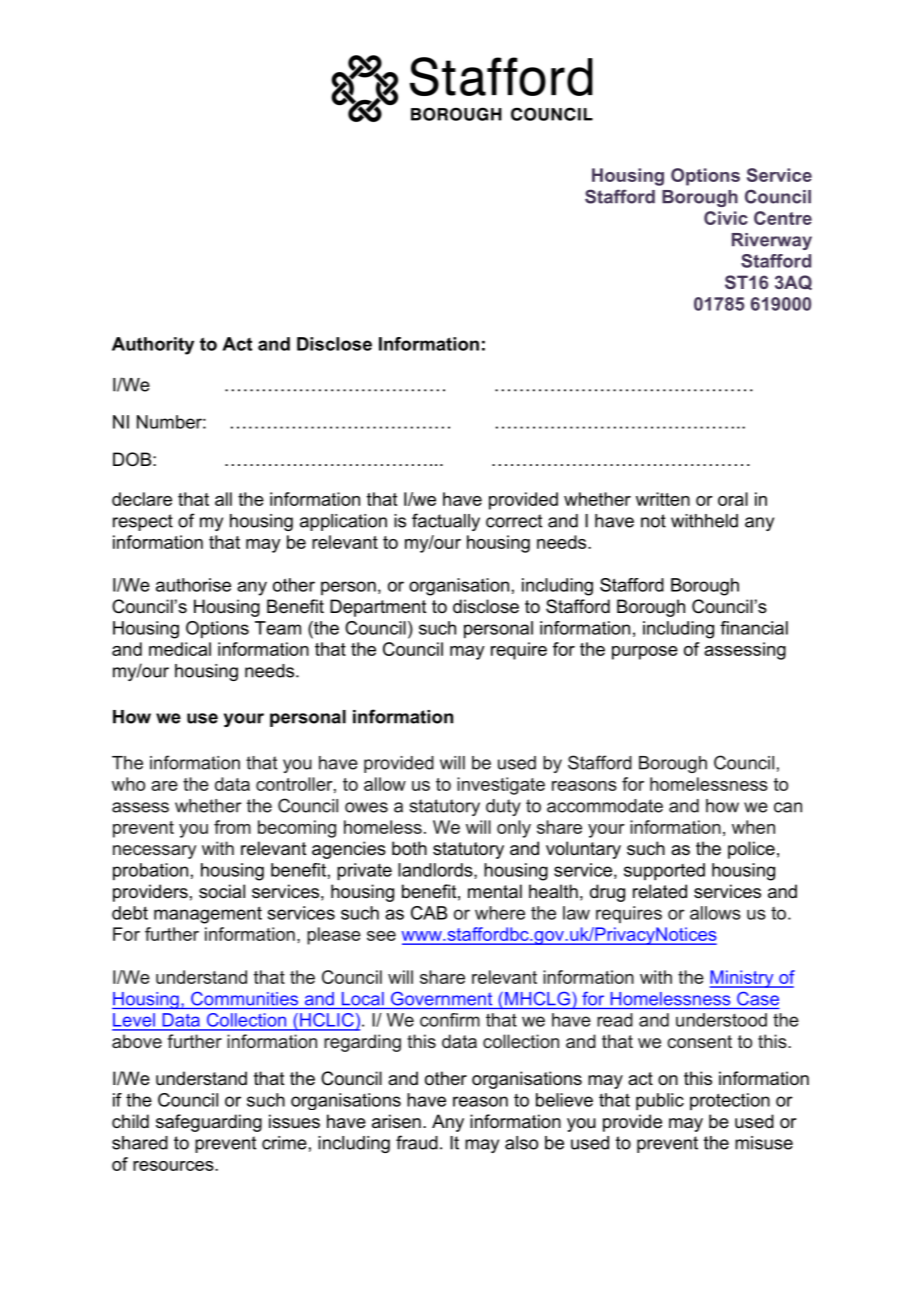  I want to click on investigate, so click(501, 786).
